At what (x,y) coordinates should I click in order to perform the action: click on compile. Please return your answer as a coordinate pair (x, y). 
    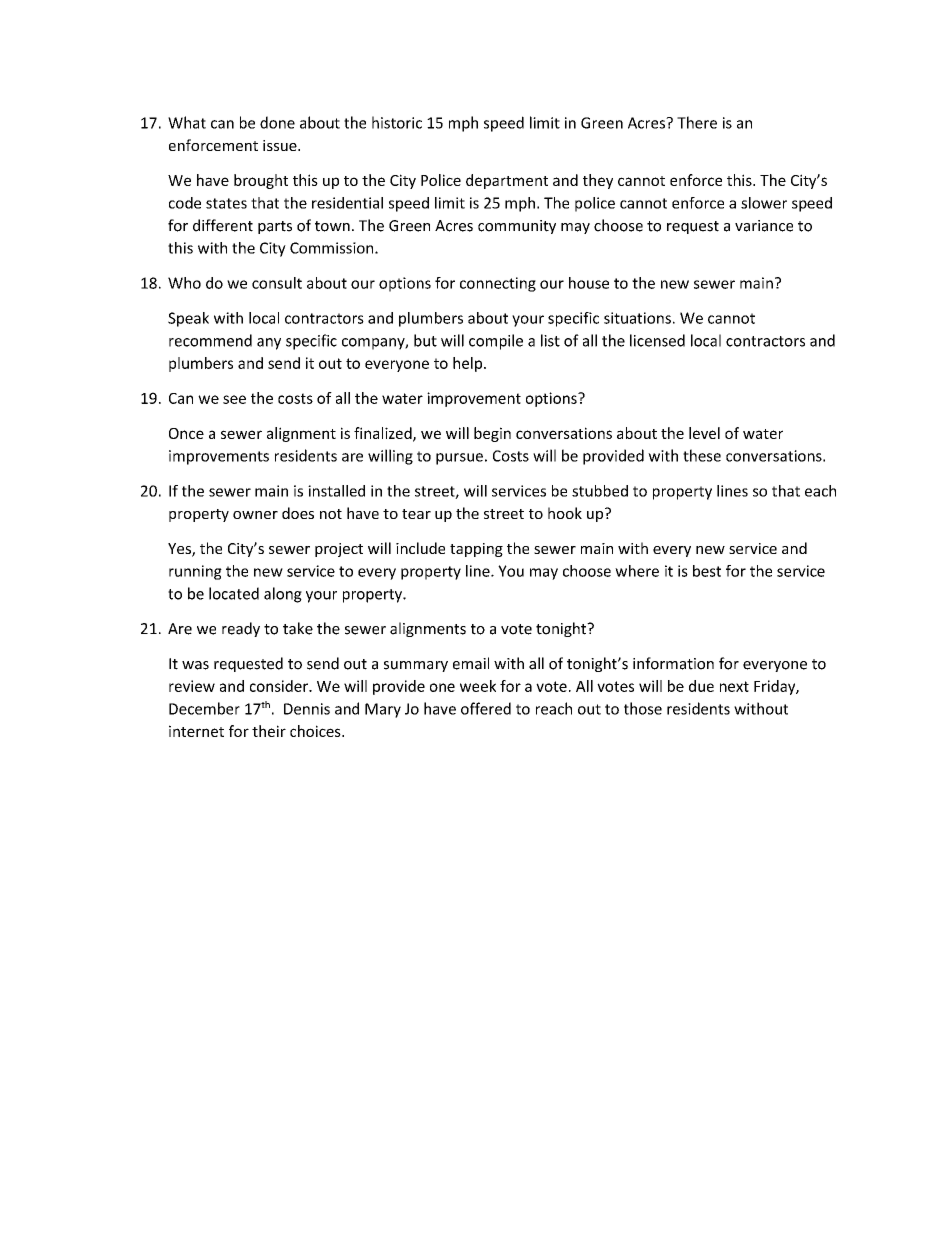
    Looking at the image, I should click on (496, 342).
